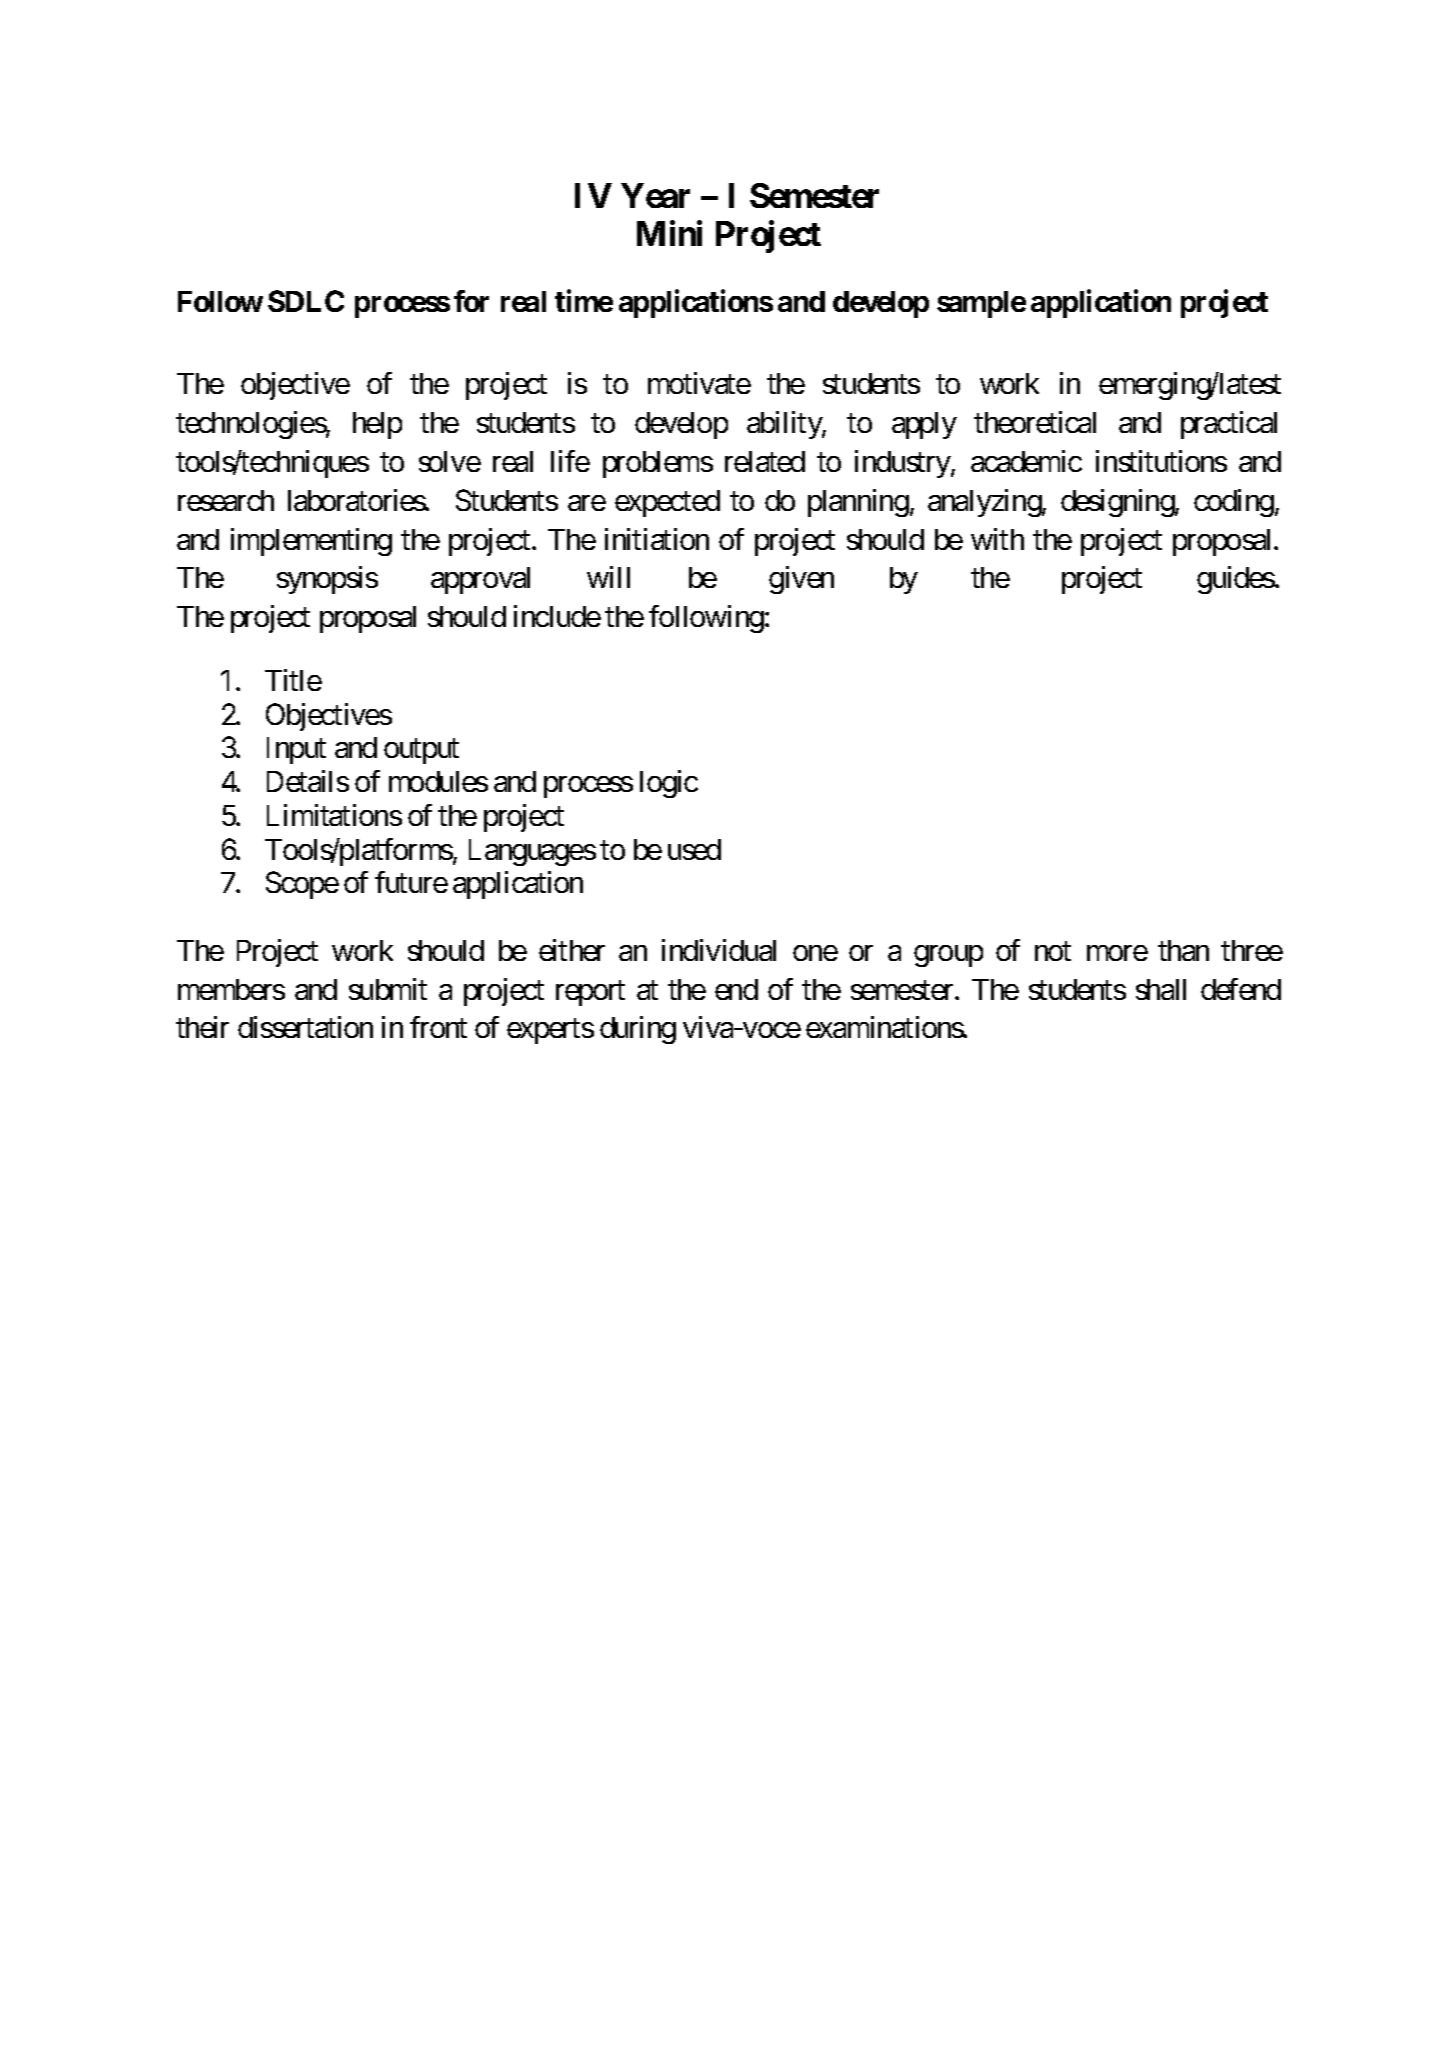 Image resolution: width=1456 pixels, height=2061 pixels. I want to click on help, so click(377, 425).
